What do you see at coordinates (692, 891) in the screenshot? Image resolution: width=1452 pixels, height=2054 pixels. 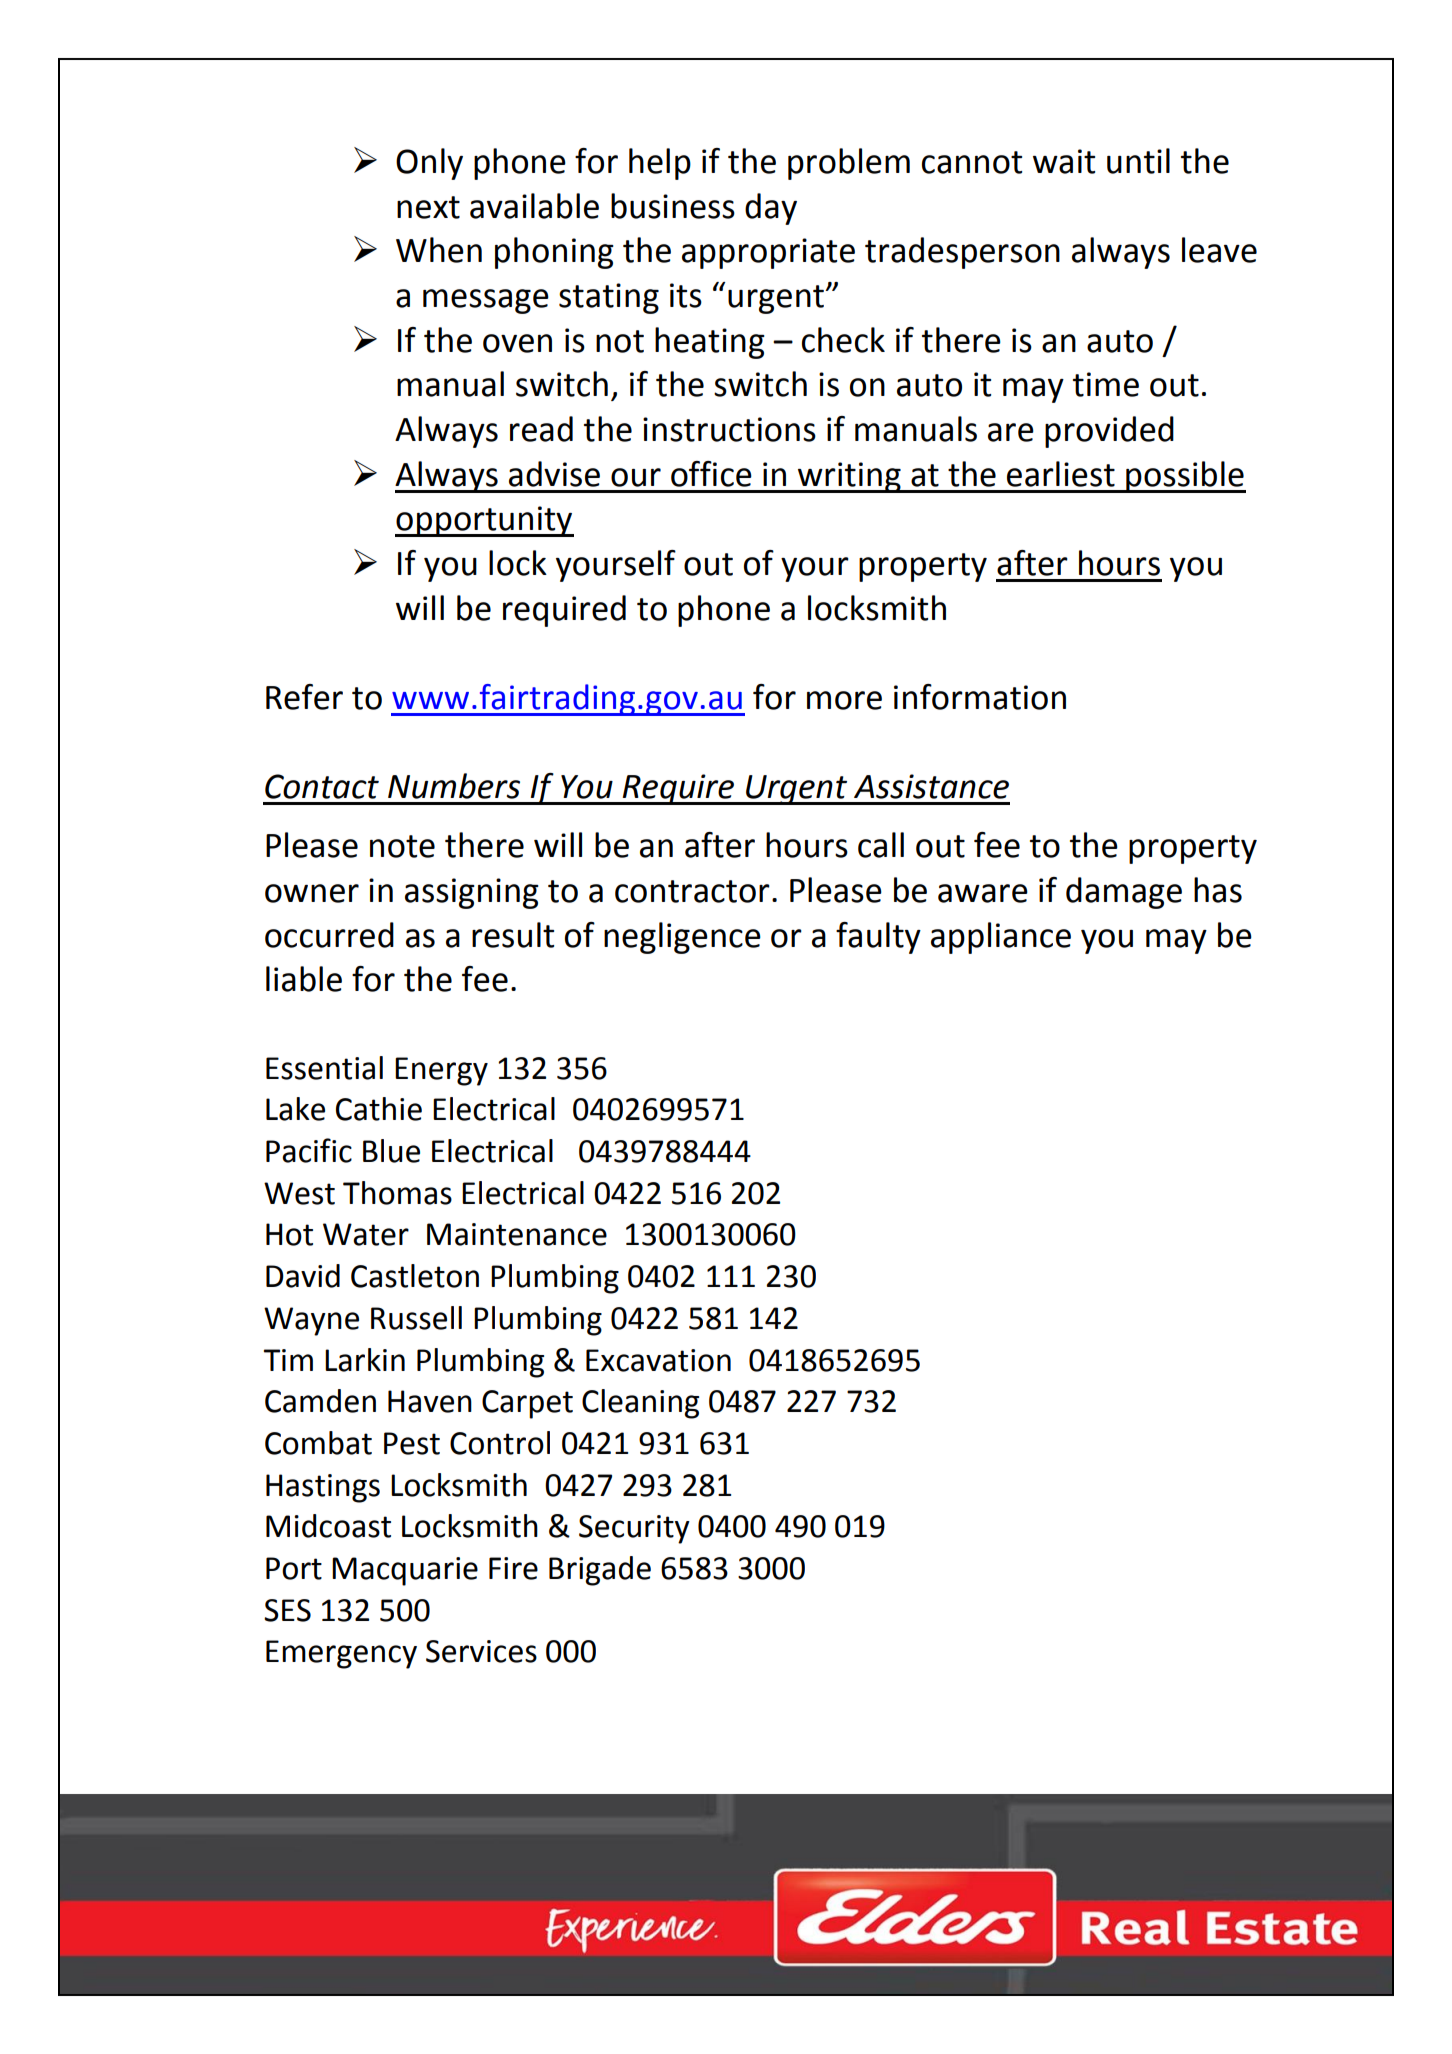 I see `contractor` at bounding box center [692, 891].
